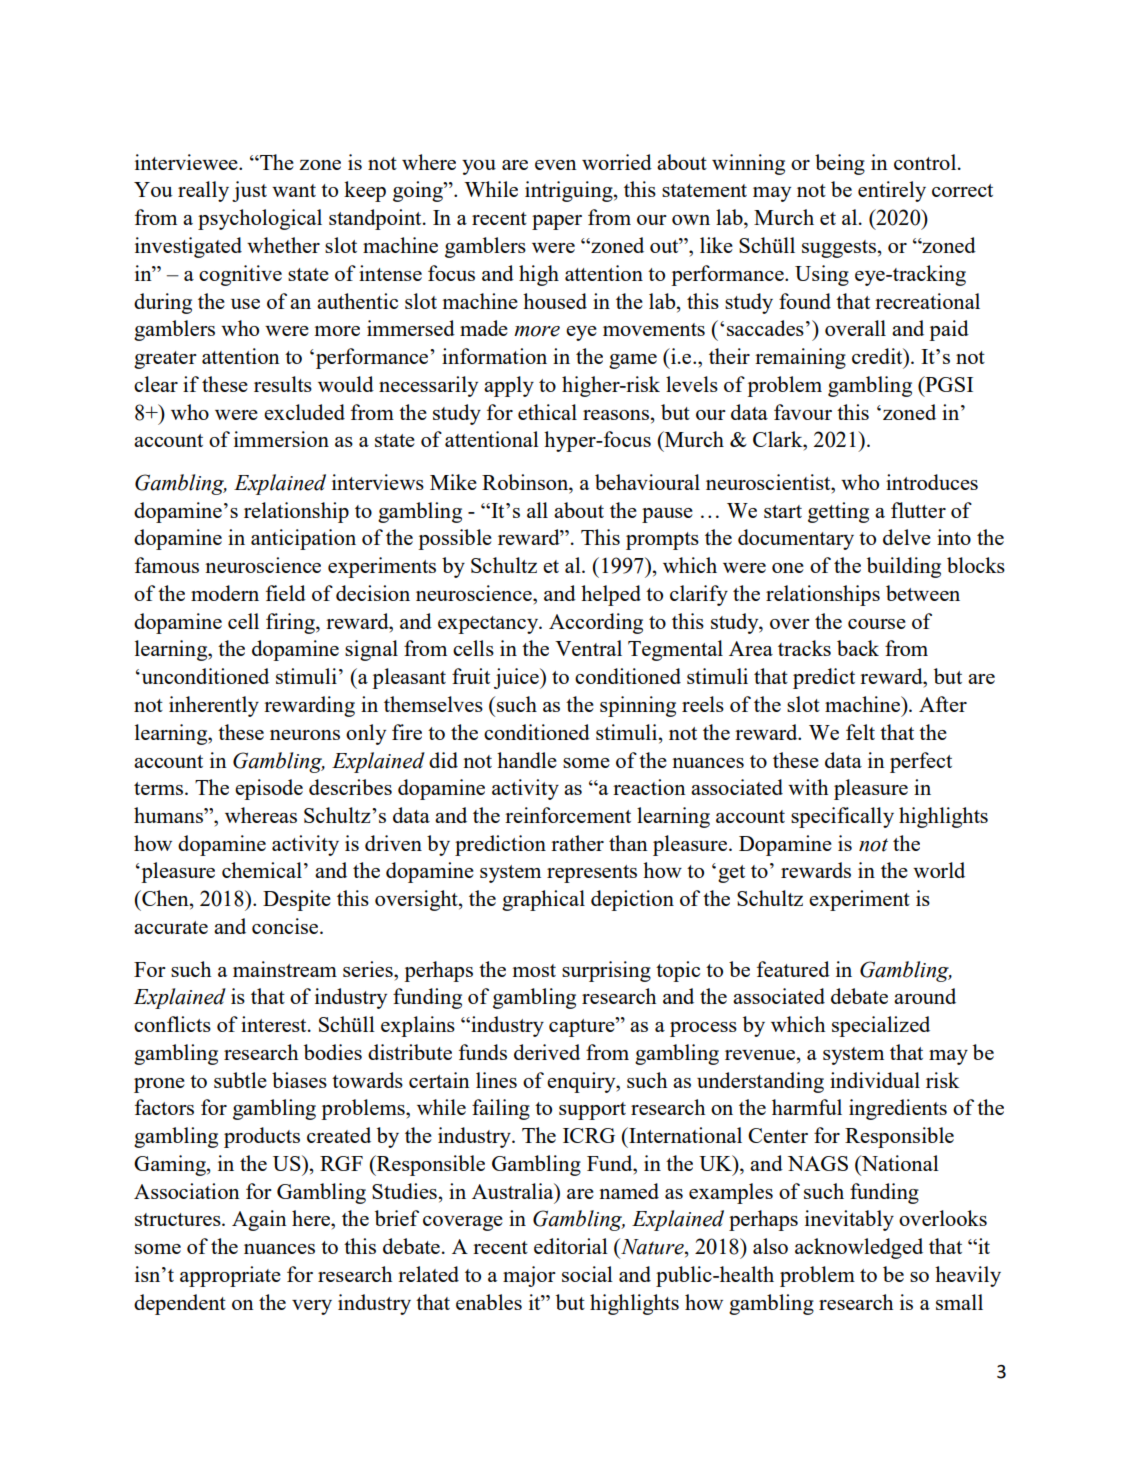  Describe the element at coordinates (230, 1276) in the document. I see `appropriate` at that location.
